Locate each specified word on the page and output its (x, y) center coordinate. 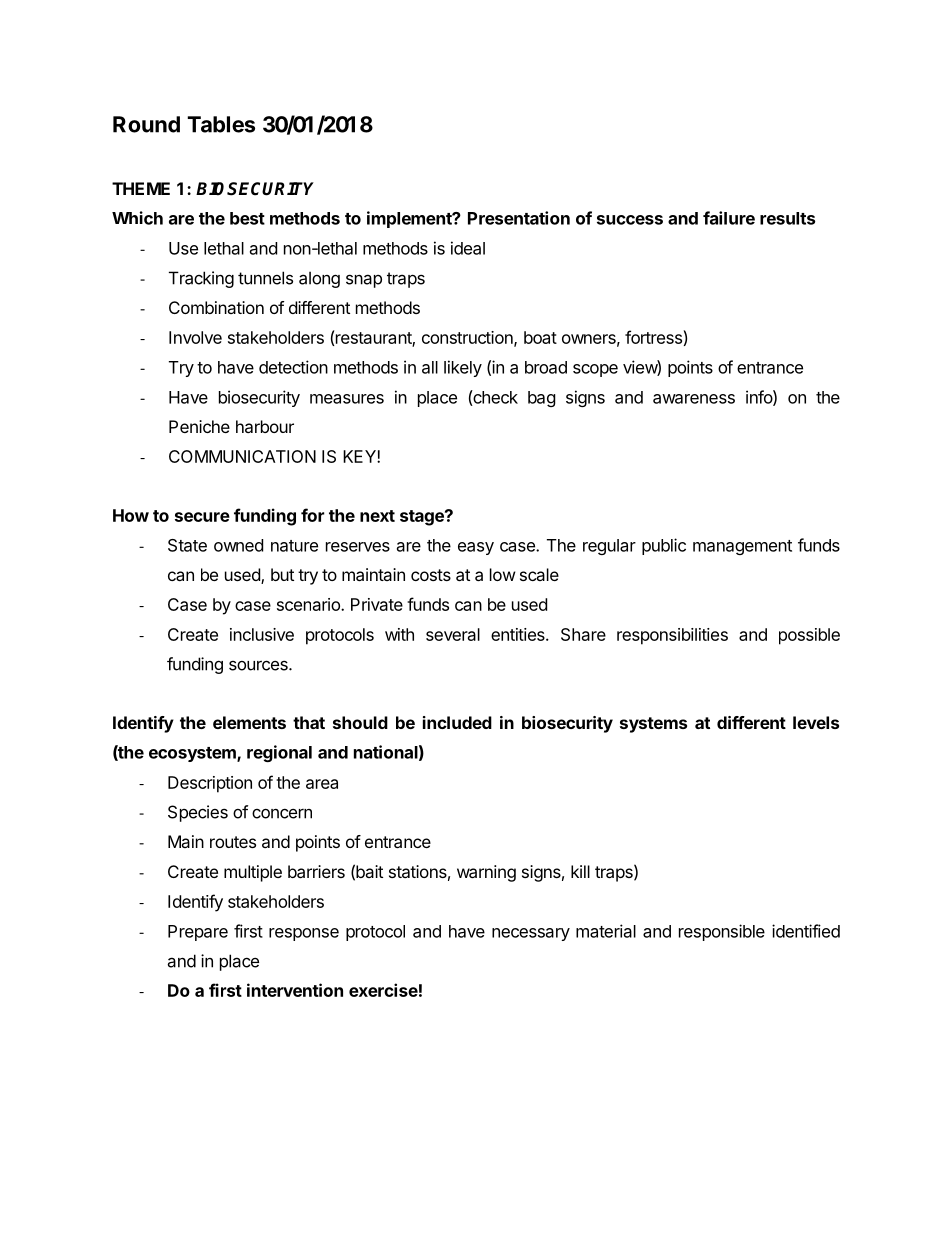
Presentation (519, 218)
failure (729, 218)
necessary (531, 934)
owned (238, 545)
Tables (221, 124)
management (742, 547)
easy (476, 548)
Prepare (198, 933)
